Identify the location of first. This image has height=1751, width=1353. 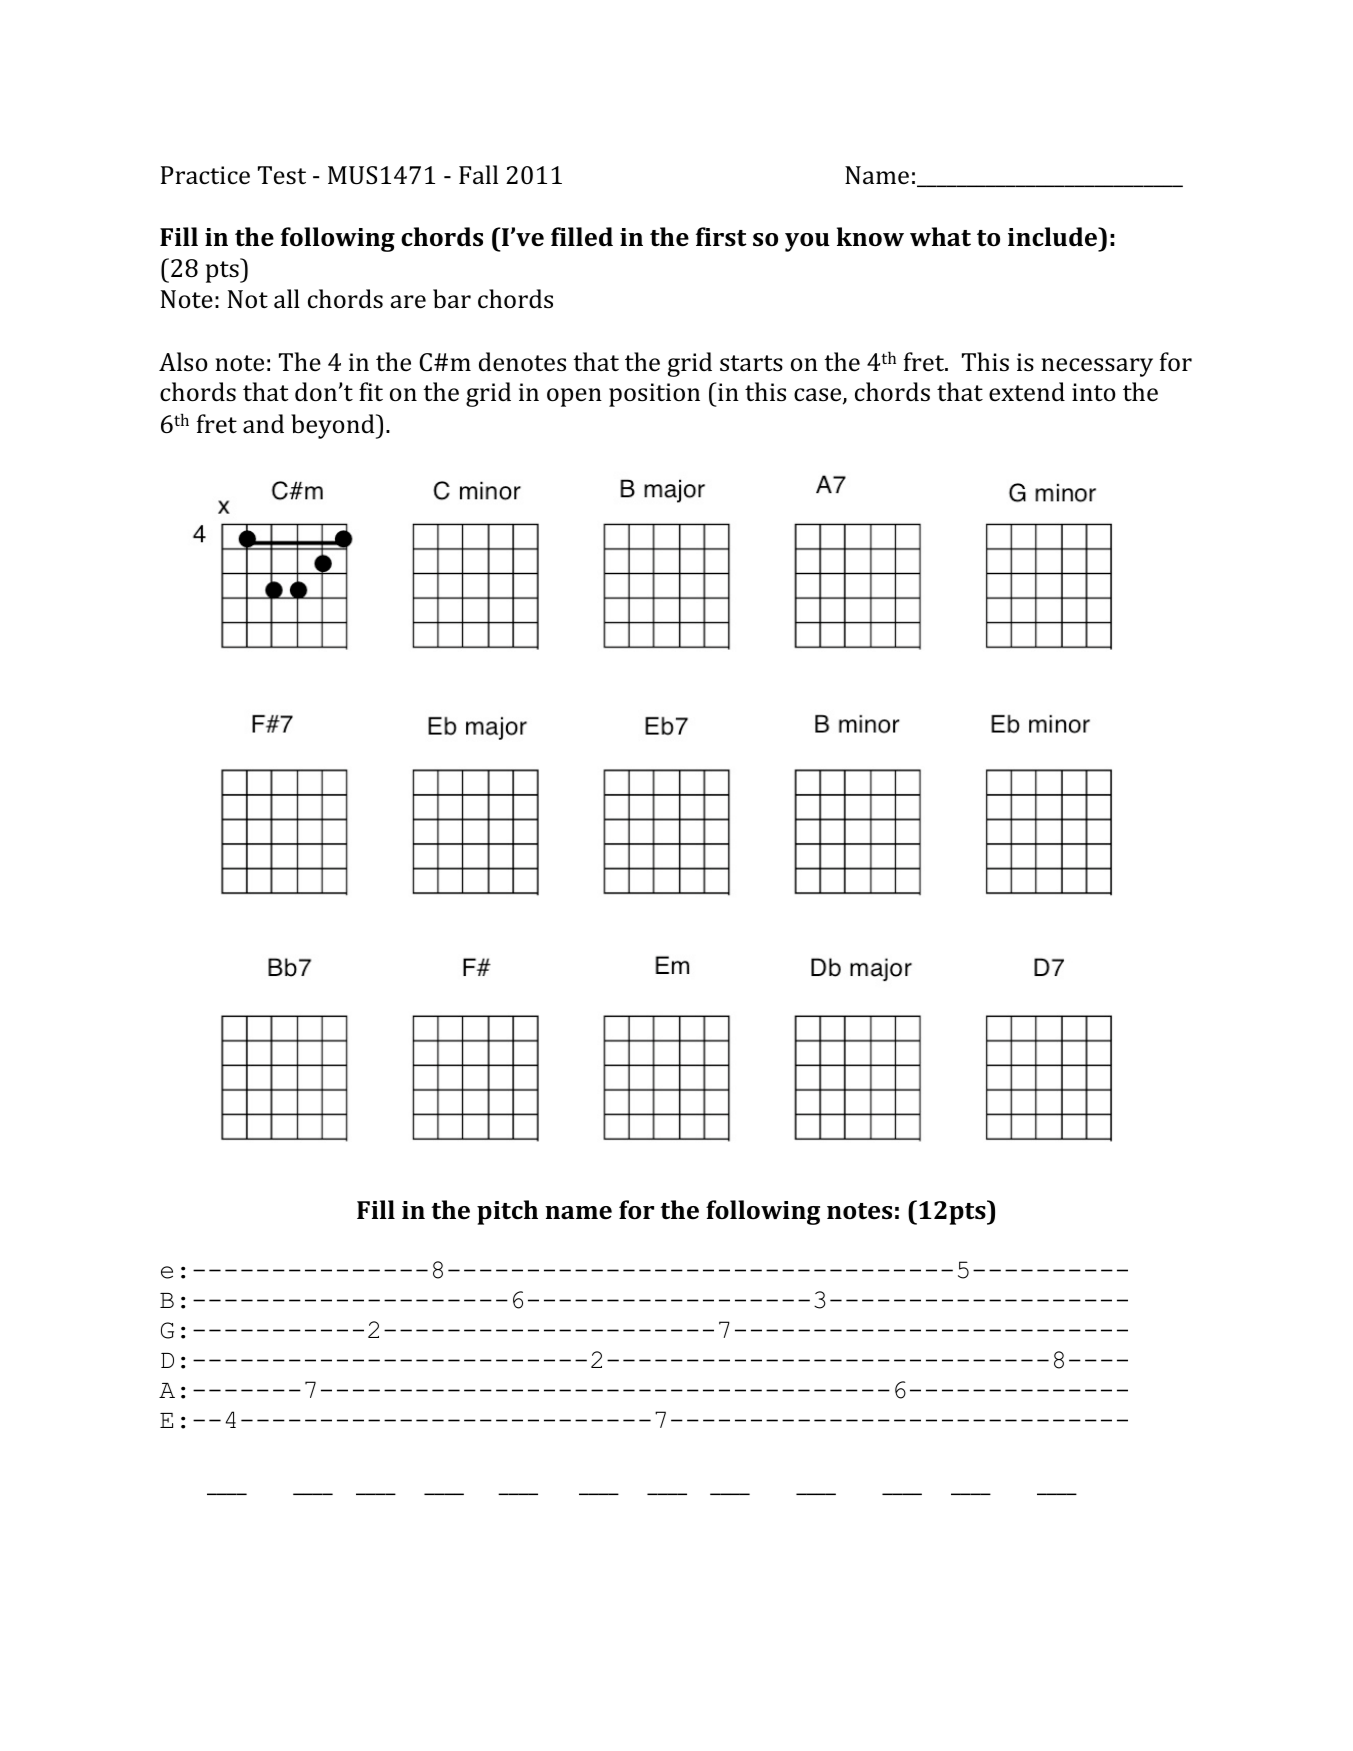
(721, 237).
